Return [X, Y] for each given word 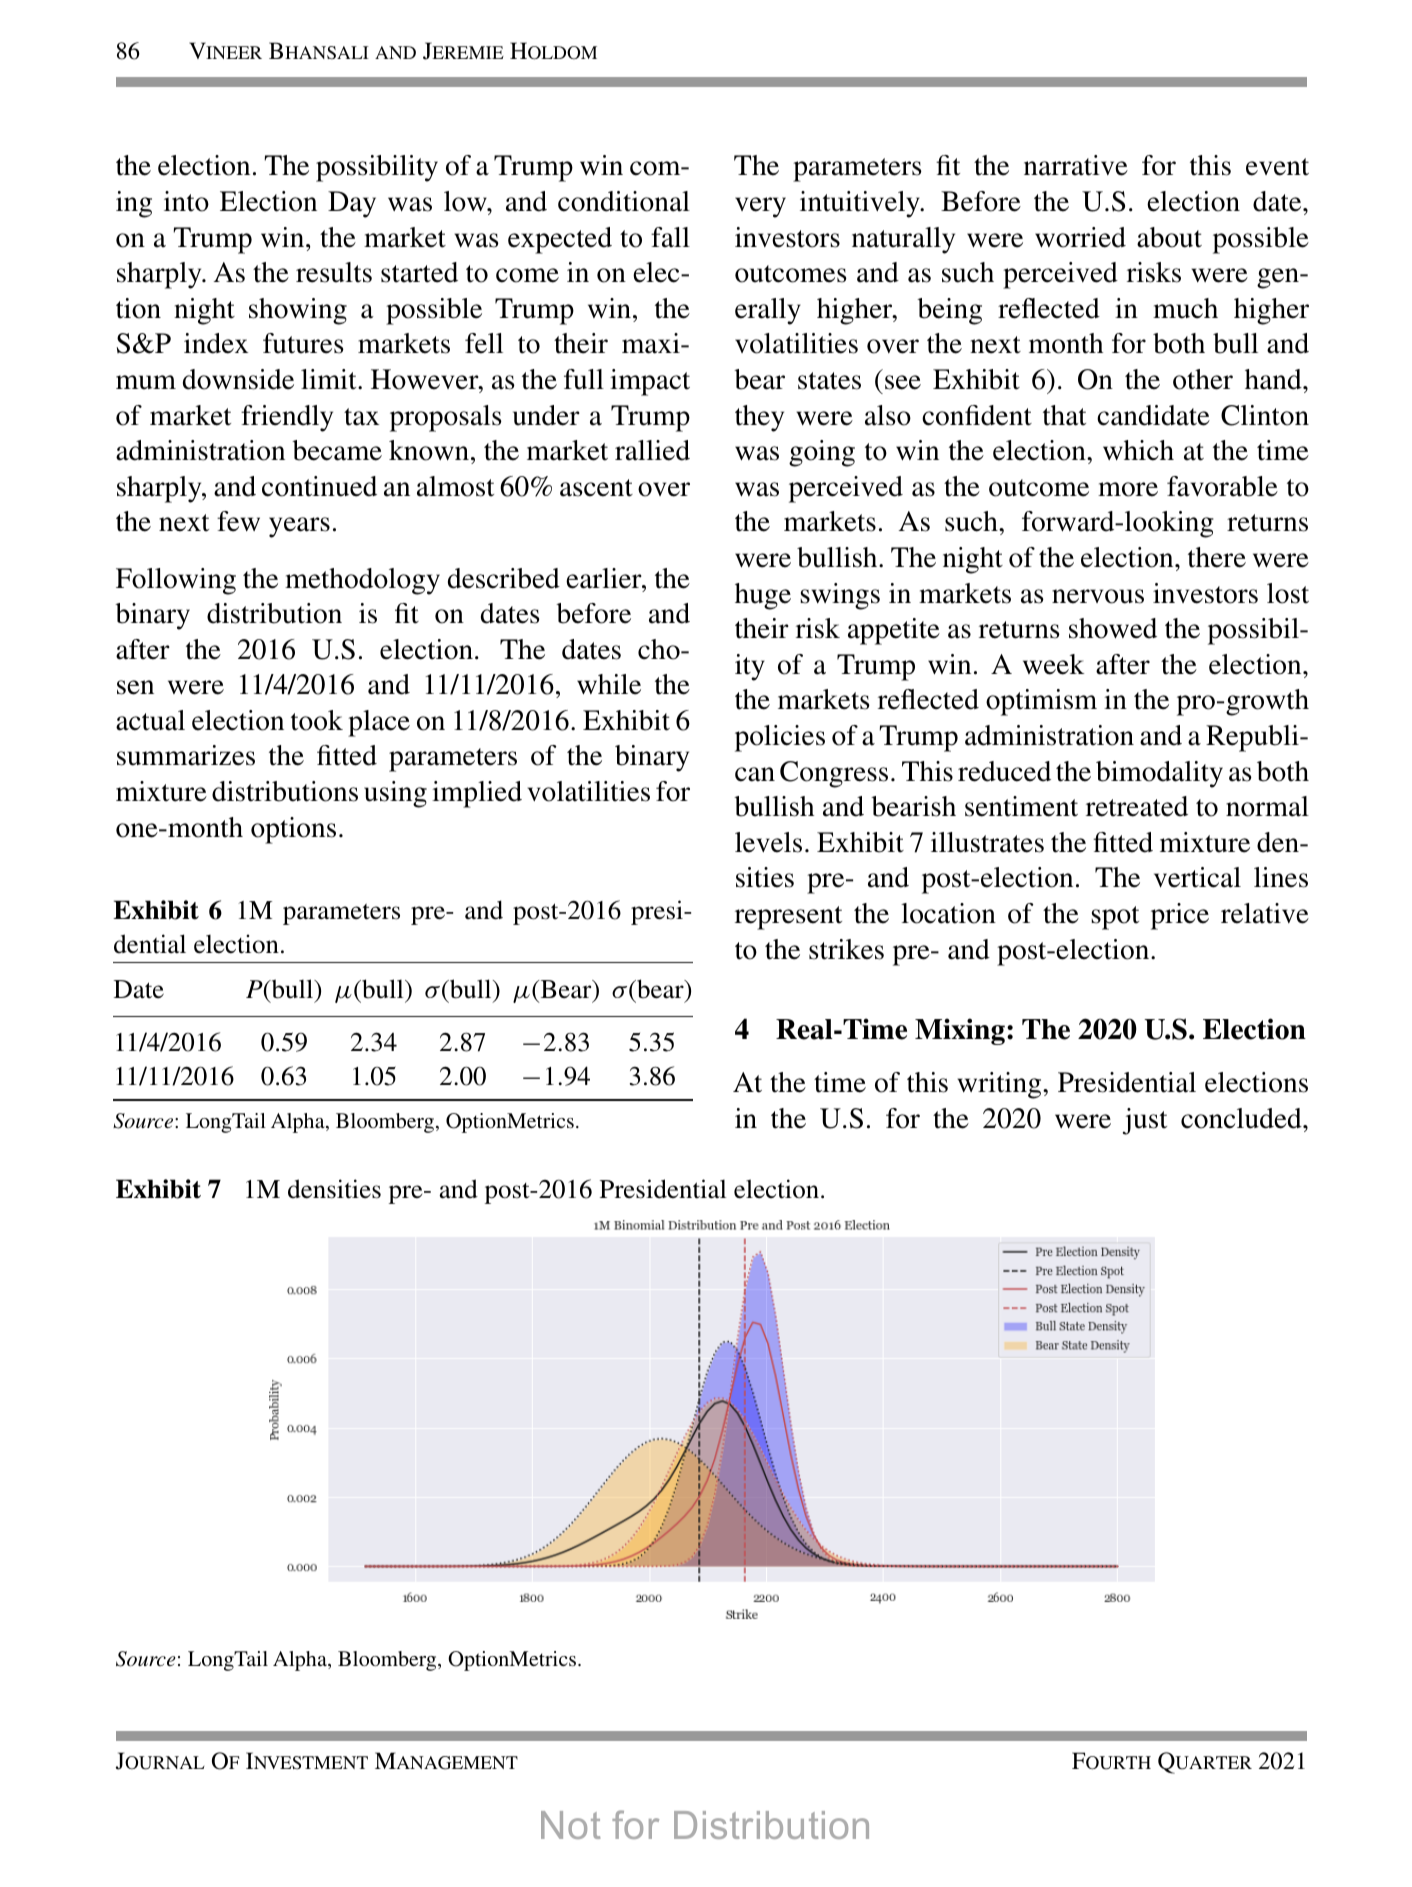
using [395, 794]
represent [788, 918]
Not [571, 1825]
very [760, 207]
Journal [160, 1761]
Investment [307, 1761]
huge [763, 596]
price [1180, 916]
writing [1000, 1085]
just [1145, 1121]
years [299, 527]
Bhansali [319, 51]
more [1128, 489]
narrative [1076, 165]
